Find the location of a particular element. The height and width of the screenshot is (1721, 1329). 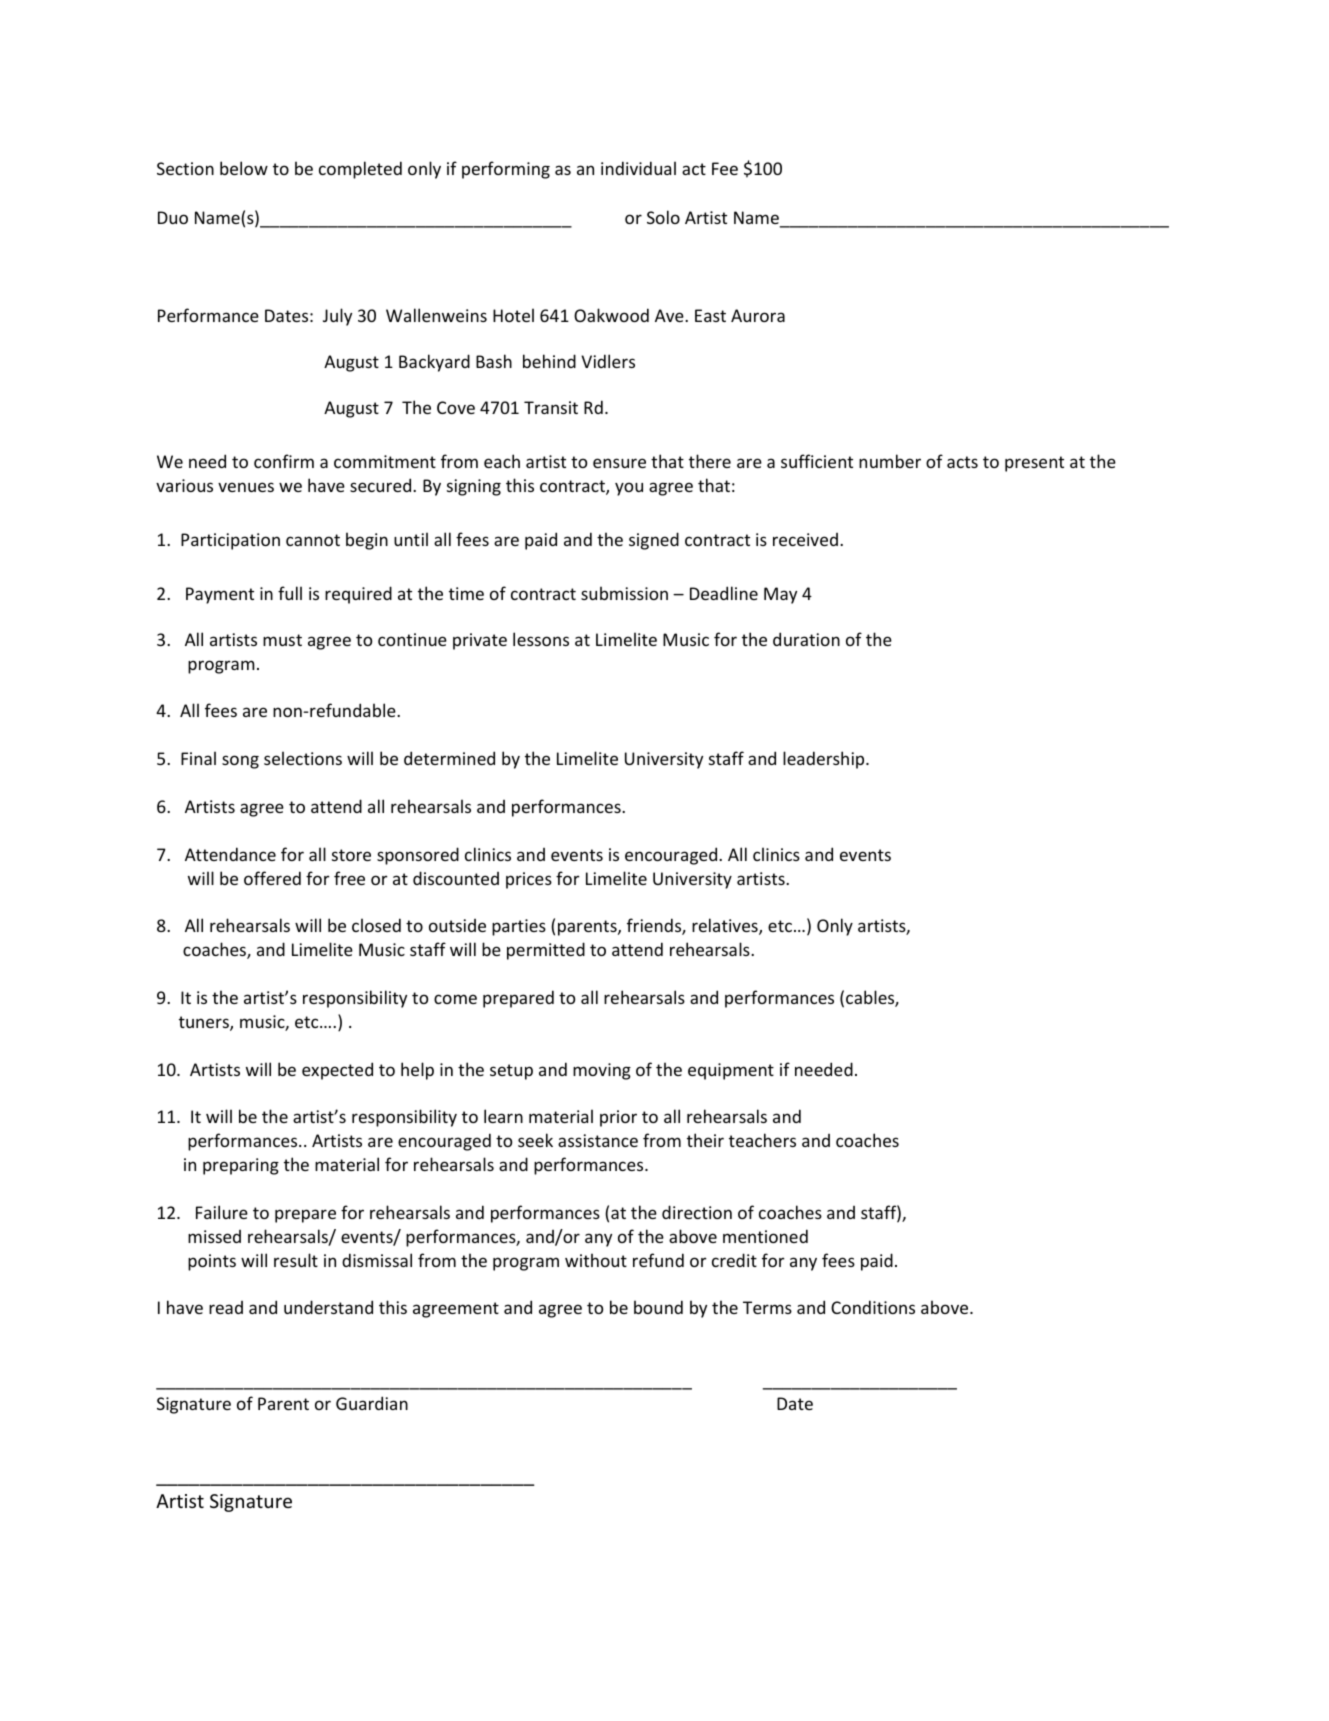

Aurora is located at coordinates (758, 315).
